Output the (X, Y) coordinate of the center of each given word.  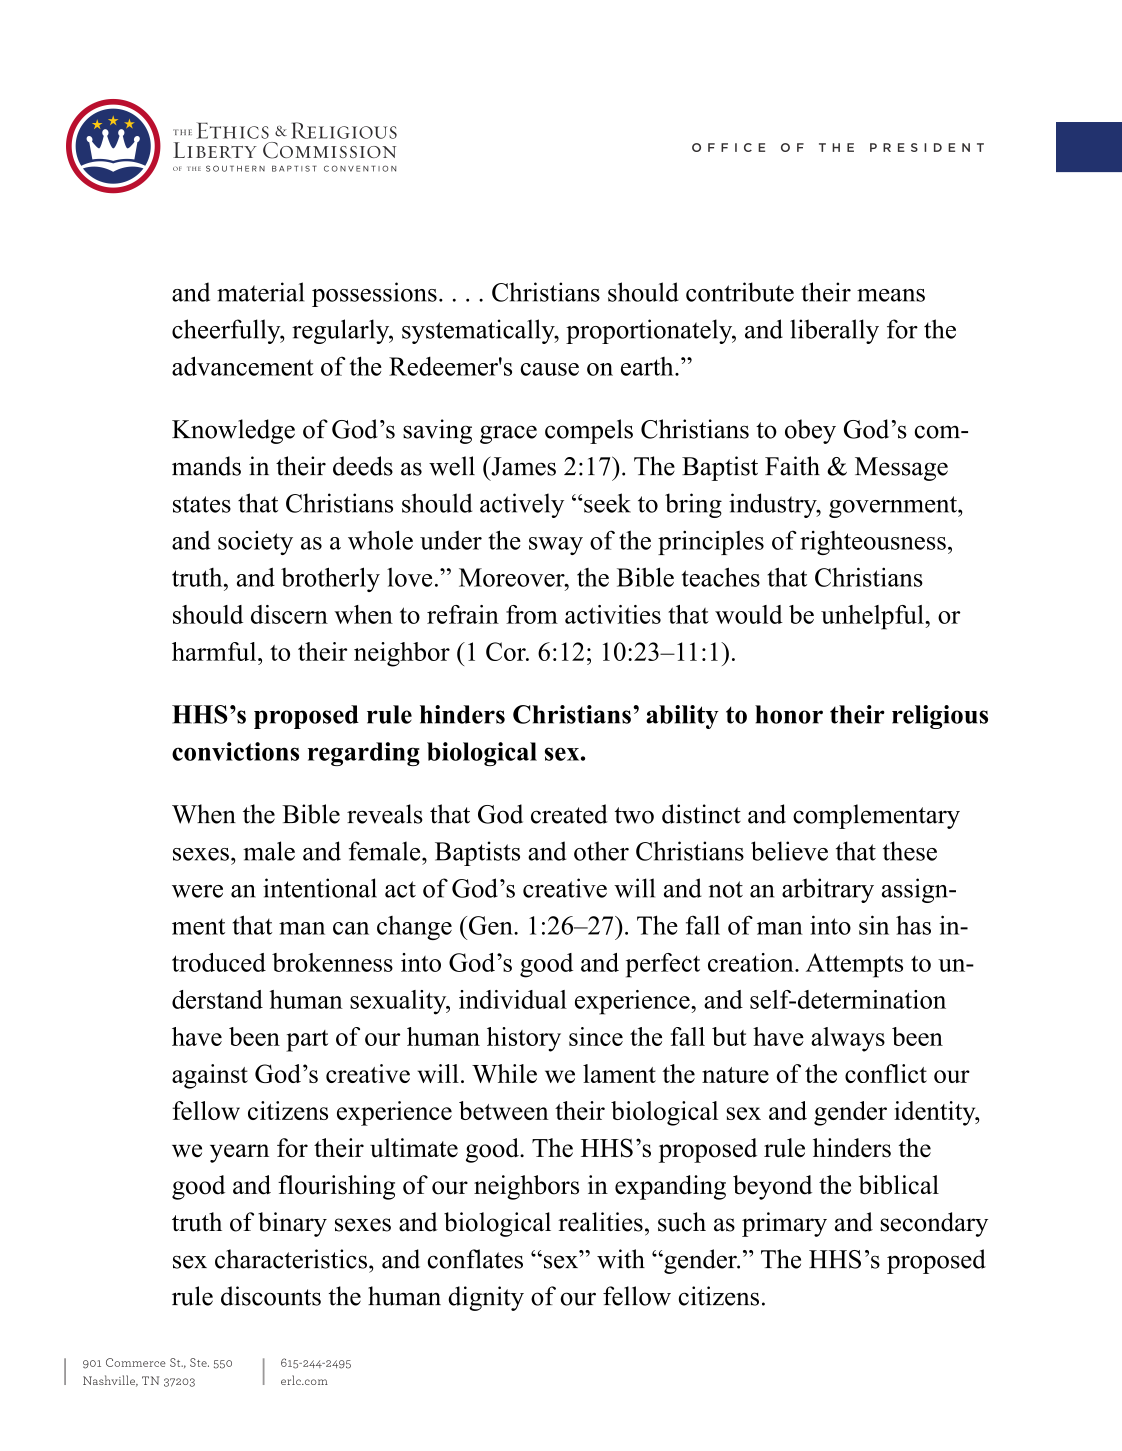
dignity (486, 1298)
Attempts (854, 965)
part (307, 1041)
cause (550, 369)
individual (513, 999)
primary (784, 1224)
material (260, 292)
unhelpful (873, 617)
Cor (507, 651)
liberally (834, 331)
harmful (215, 651)
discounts (271, 1296)
